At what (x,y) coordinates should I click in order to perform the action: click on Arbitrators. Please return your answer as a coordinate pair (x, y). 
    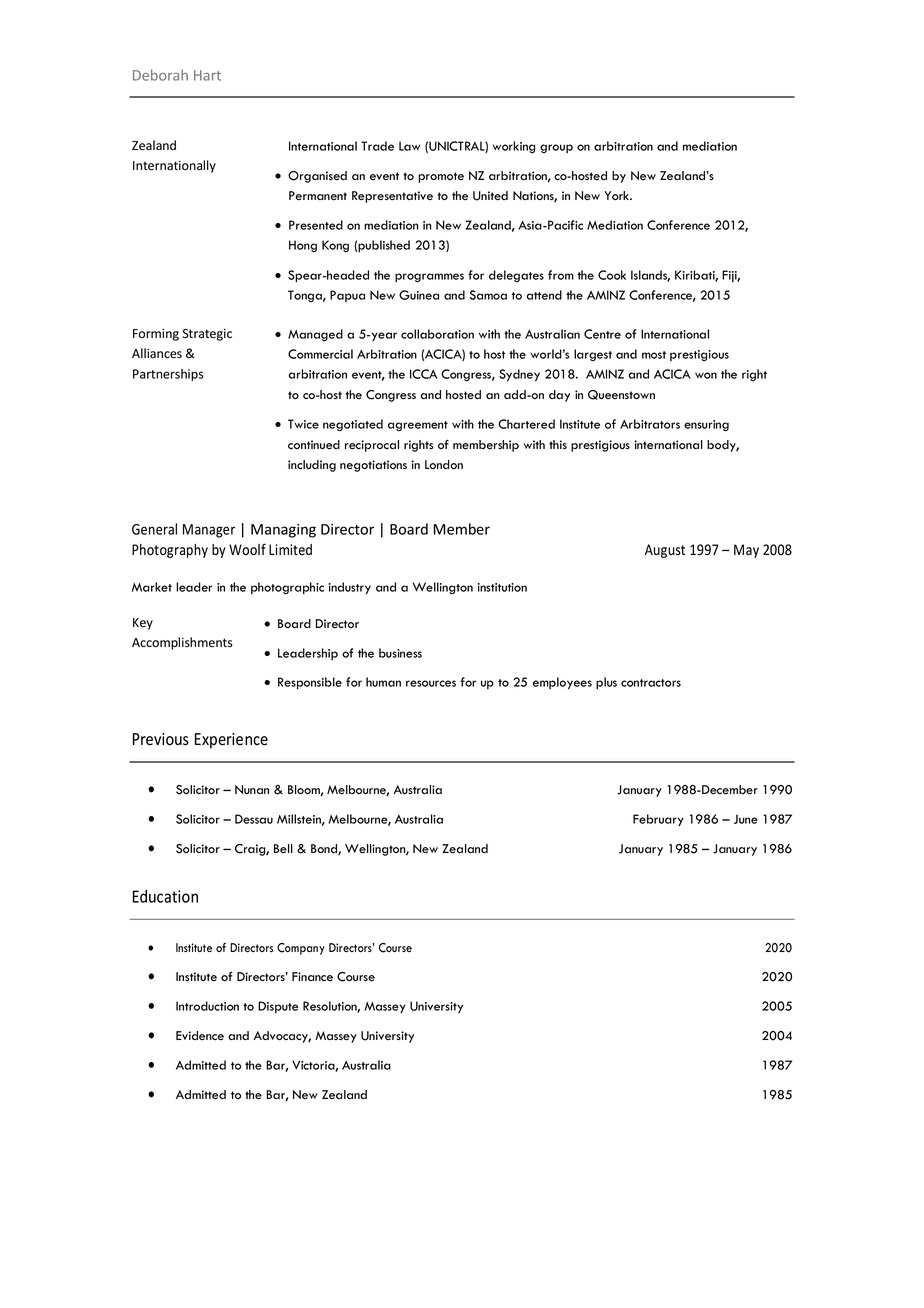
    Looking at the image, I should click on (650, 424).
